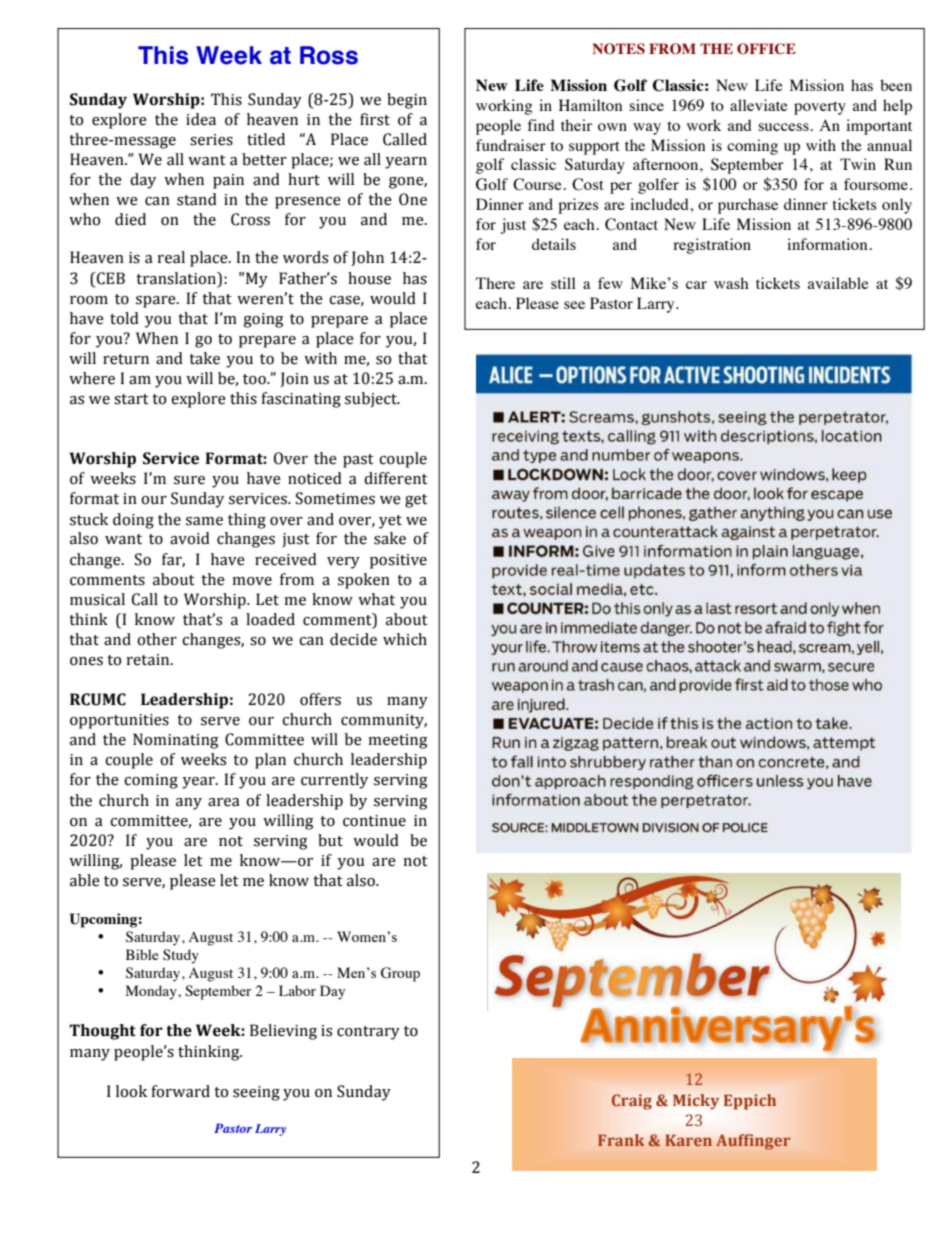 The height and width of the screenshot is (1233, 952). I want to click on take, so click(204, 358).
